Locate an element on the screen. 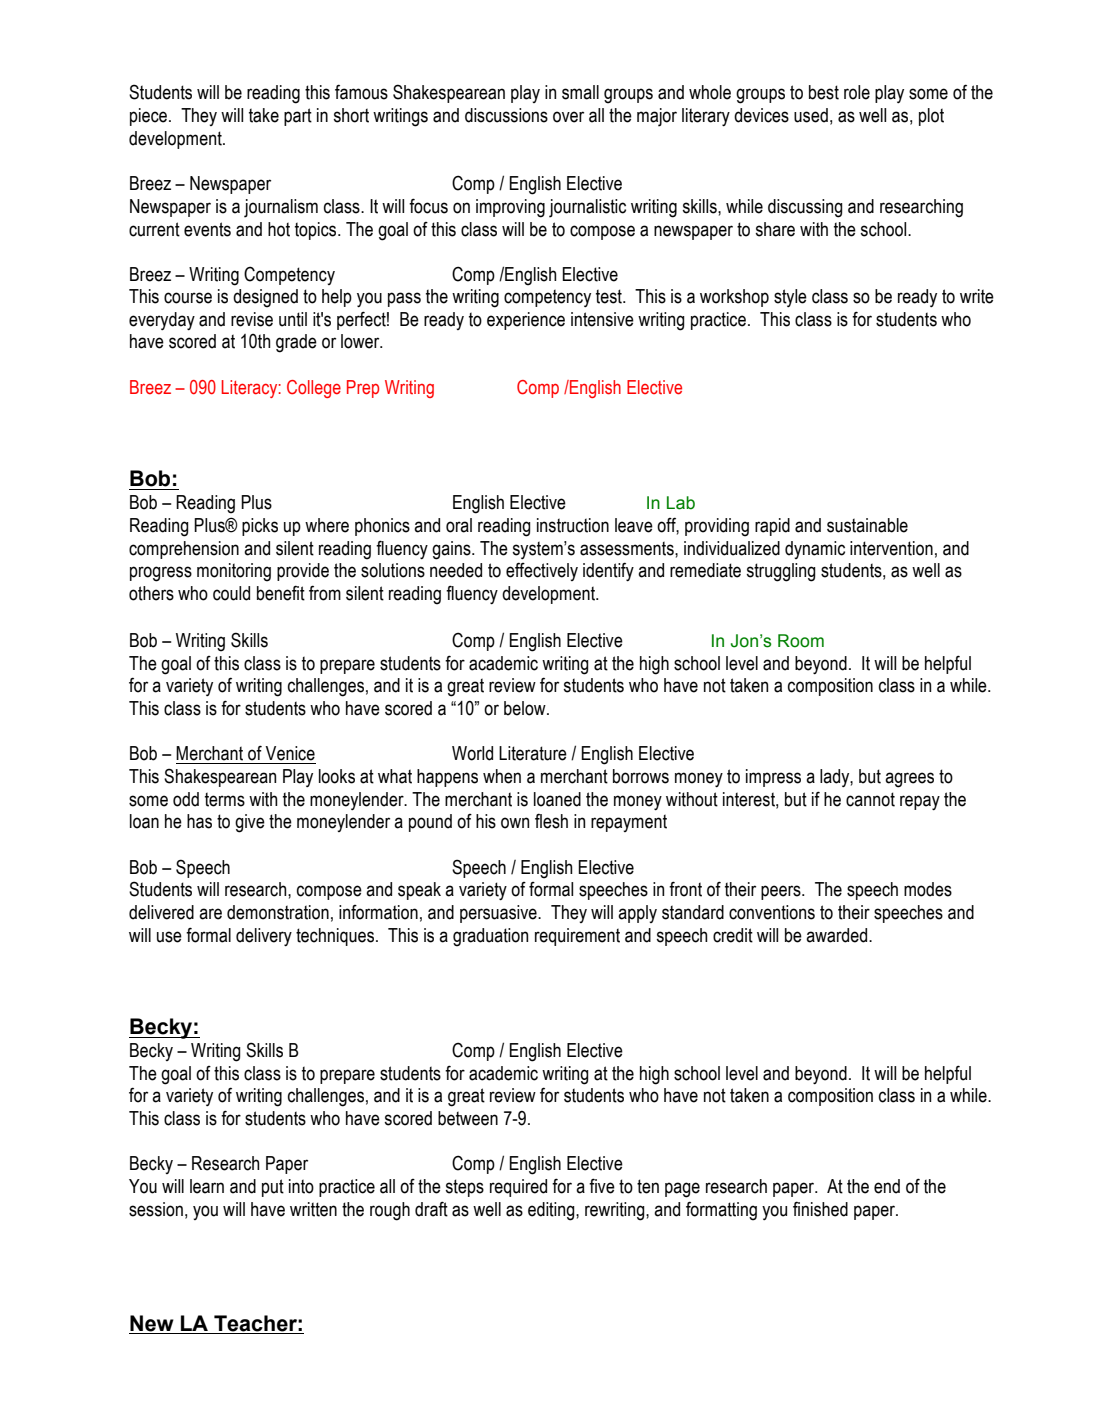 This screenshot has width=1098, height=1421. over is located at coordinates (568, 117).
